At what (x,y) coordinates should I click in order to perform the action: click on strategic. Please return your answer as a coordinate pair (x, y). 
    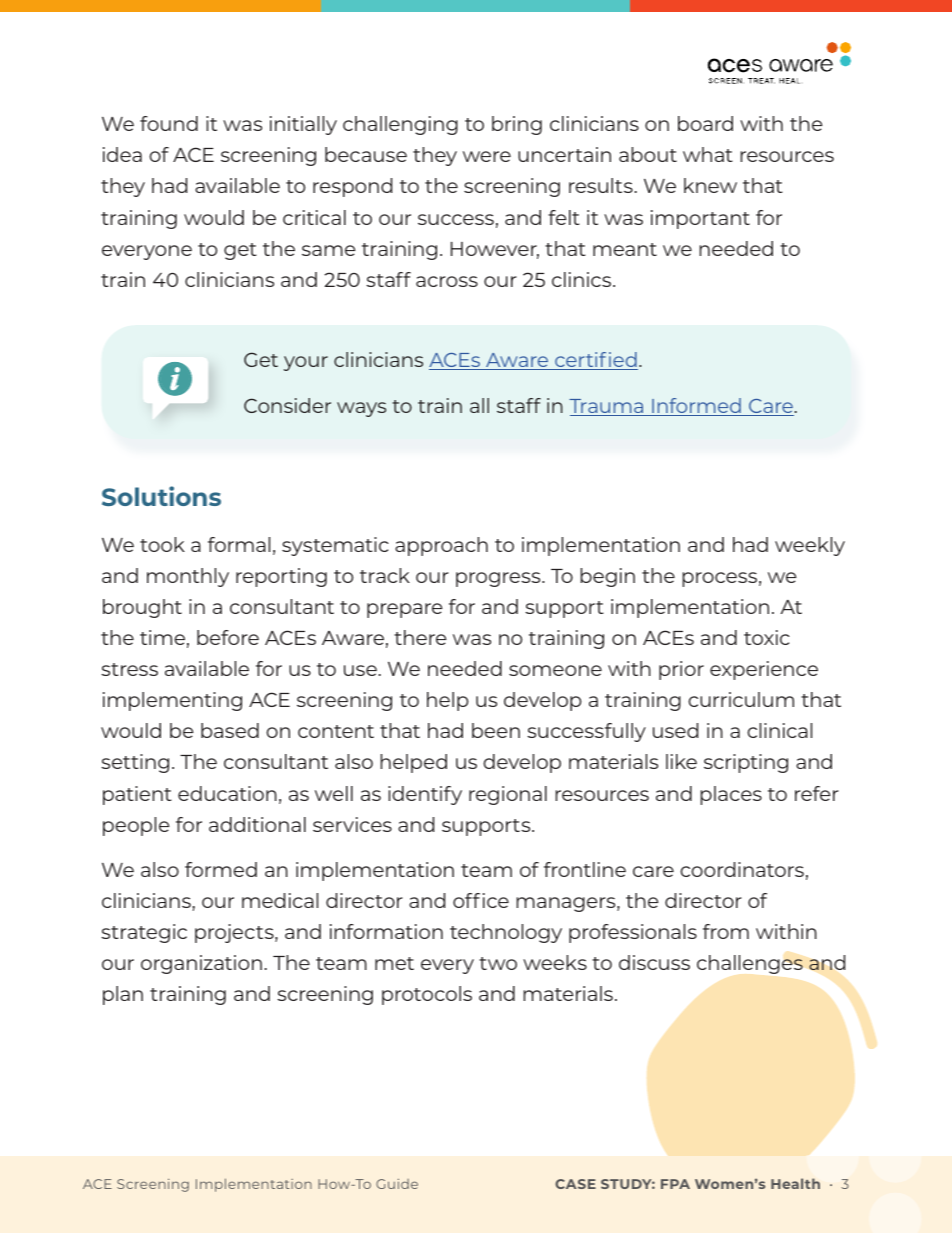
    Looking at the image, I should click on (144, 933).
